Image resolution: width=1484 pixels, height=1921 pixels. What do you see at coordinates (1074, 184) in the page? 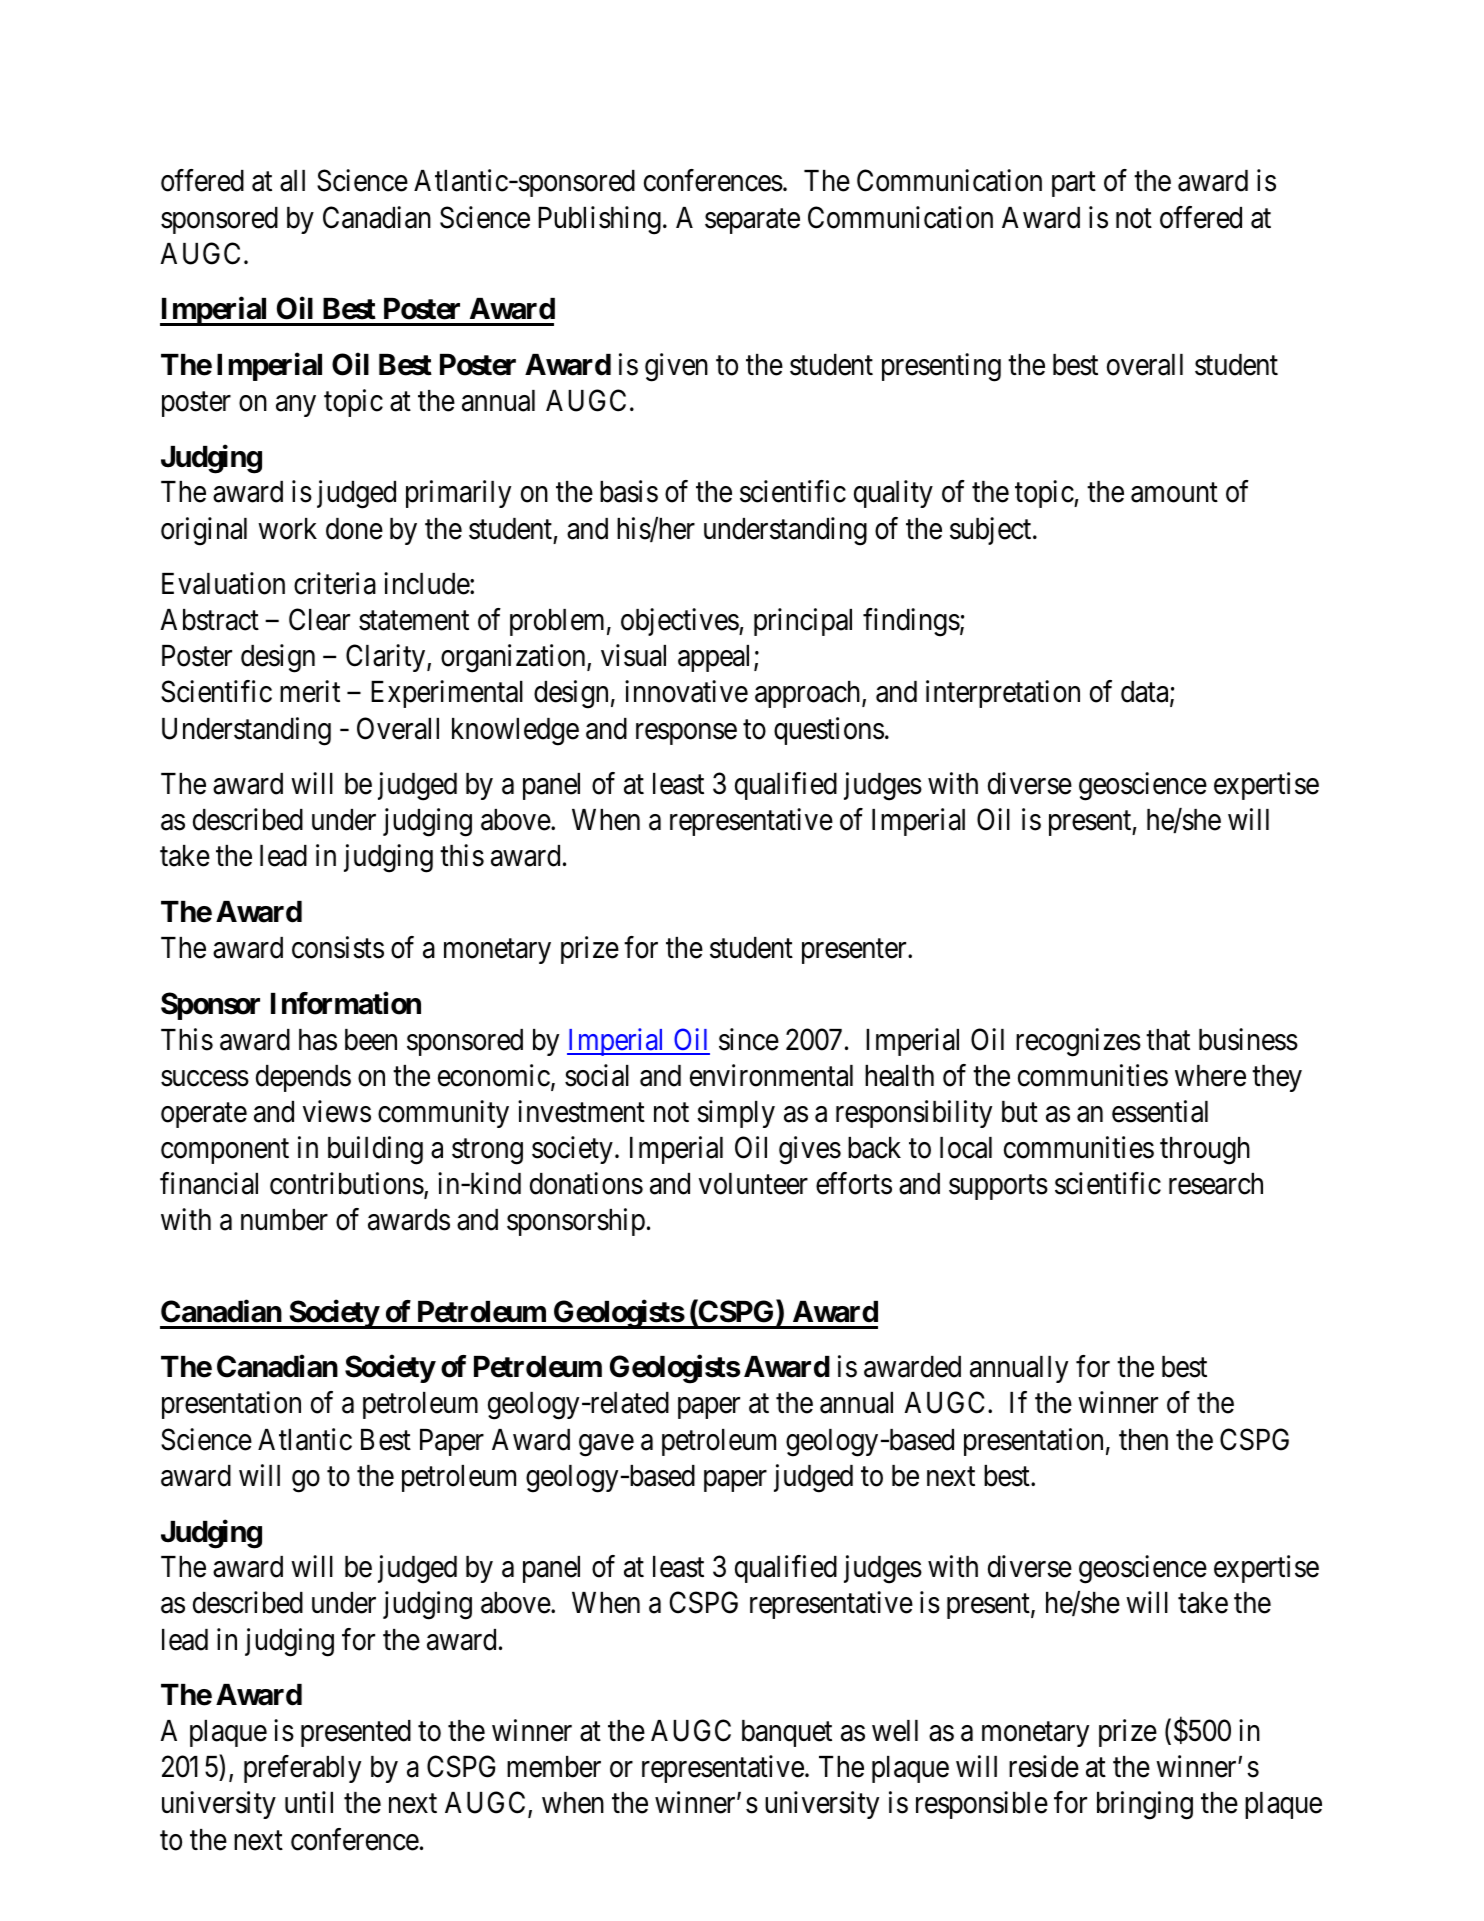
I see `part` at bounding box center [1074, 184].
